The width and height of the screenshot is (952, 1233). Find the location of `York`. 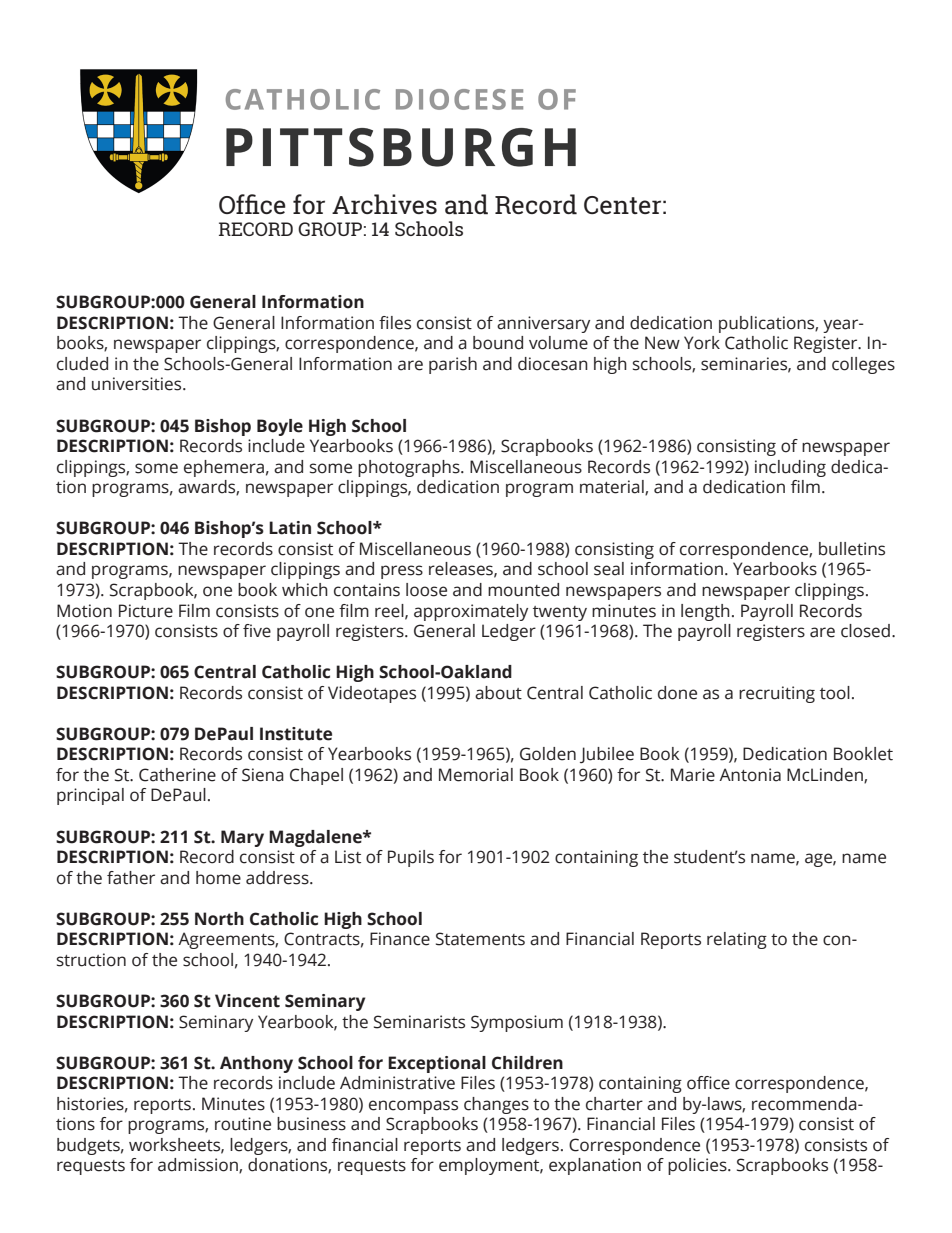

York is located at coordinates (702, 343).
